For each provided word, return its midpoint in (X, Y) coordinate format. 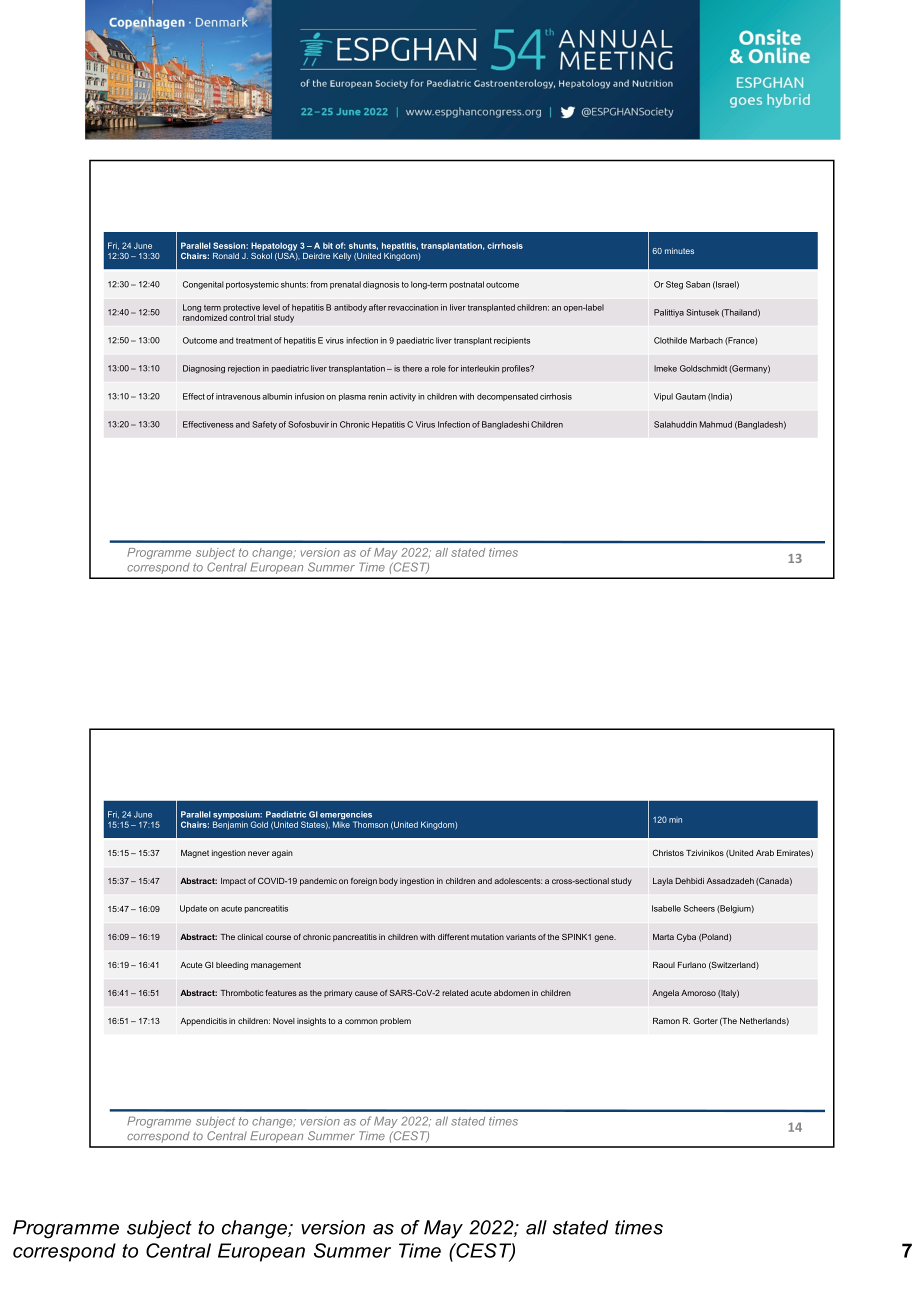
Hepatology (274, 246)
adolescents (518, 881)
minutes (679, 251)
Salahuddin (675, 424)
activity (403, 397)
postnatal (467, 285)
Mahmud (716, 424)
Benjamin (230, 825)
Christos (668, 852)
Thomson (370, 824)
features (281, 992)
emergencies (346, 816)
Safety (264, 425)
